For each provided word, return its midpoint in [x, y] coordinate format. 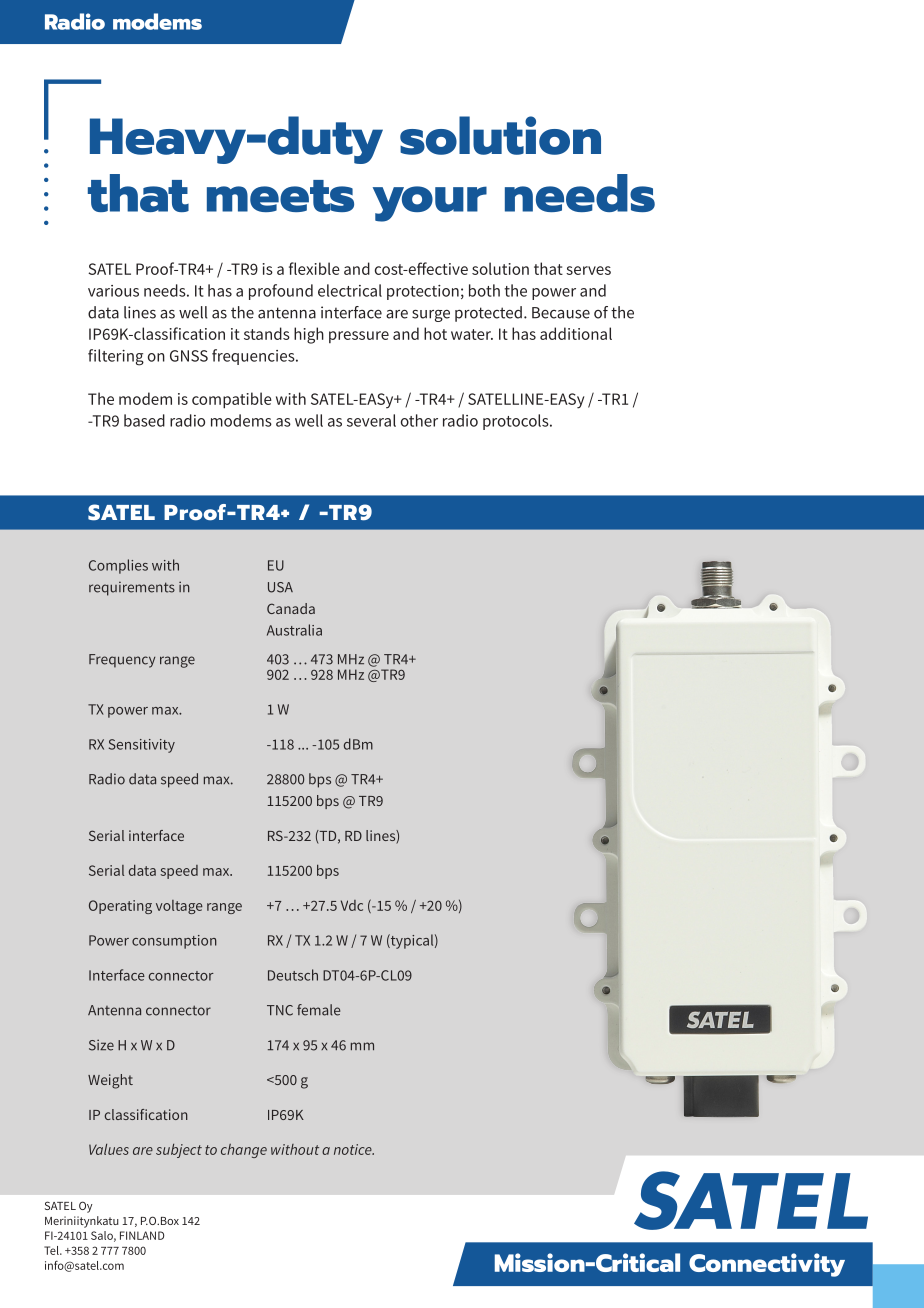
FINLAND [142, 1235]
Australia [294, 630]
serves [588, 270]
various [113, 291]
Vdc [352, 905]
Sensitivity [142, 746]
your [430, 204]
